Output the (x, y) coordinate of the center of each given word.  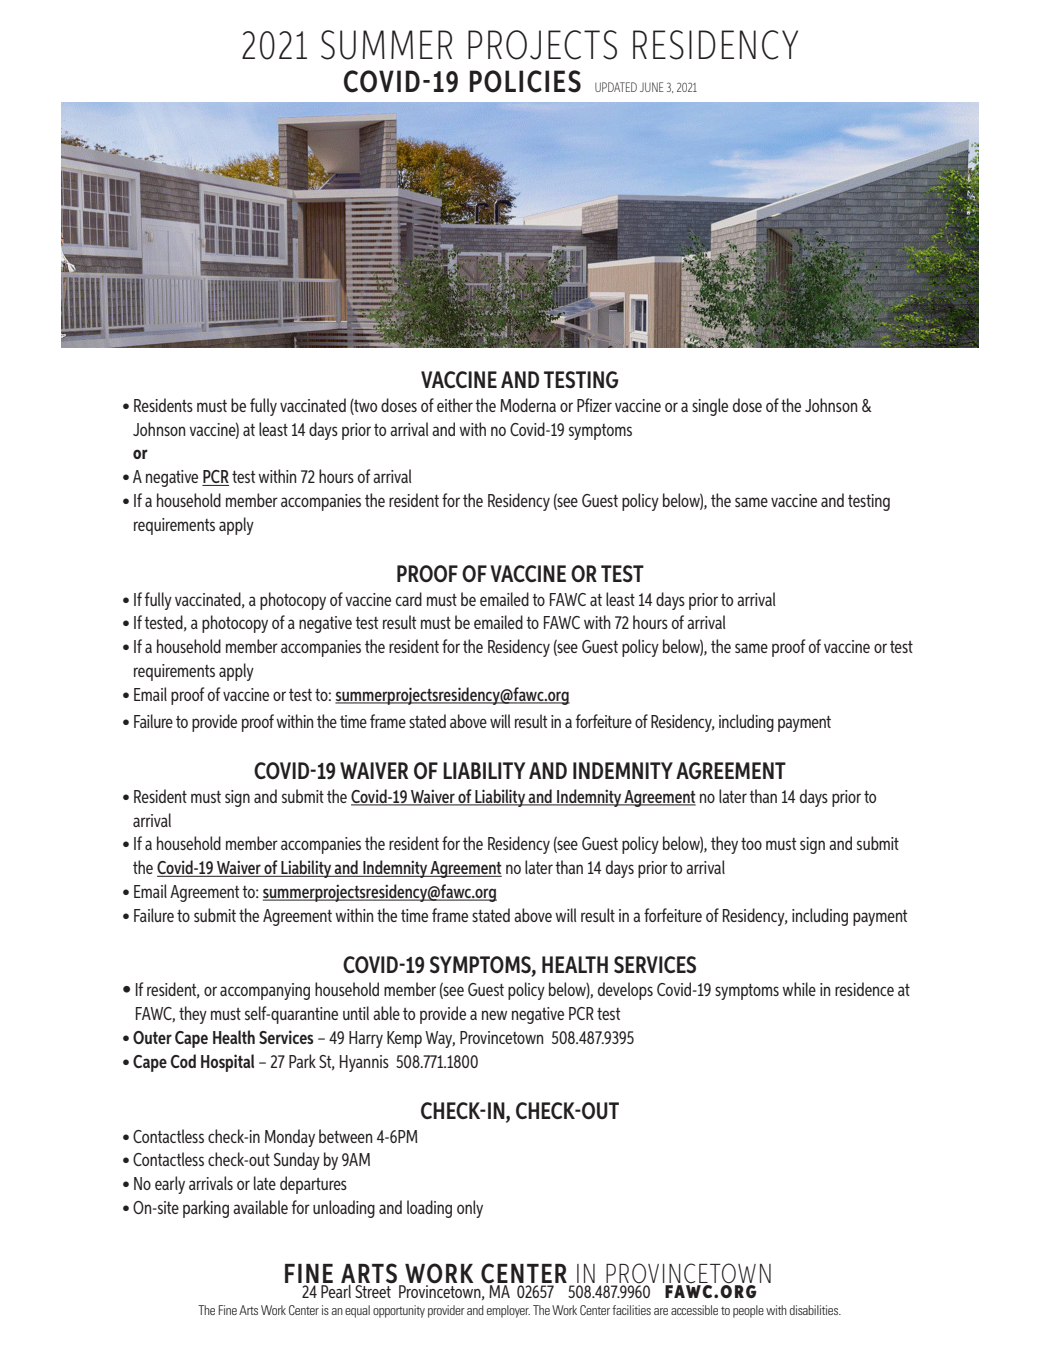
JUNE (652, 87)
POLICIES (525, 81)
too (751, 844)
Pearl (336, 1291)
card (409, 599)
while (799, 989)
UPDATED (616, 87)
